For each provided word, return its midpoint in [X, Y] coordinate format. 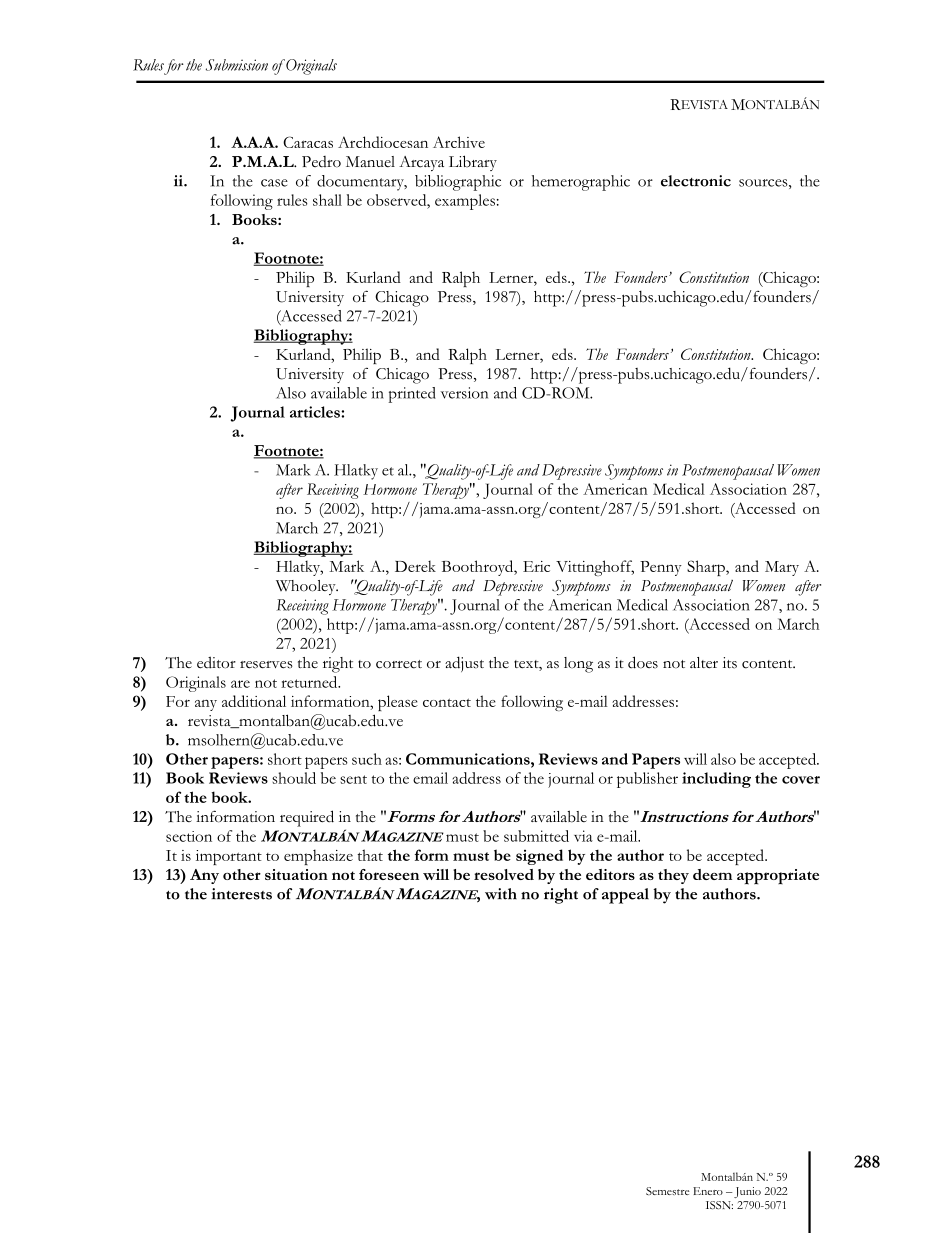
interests [242, 894]
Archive [459, 142]
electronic [696, 181]
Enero [708, 1191]
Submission [237, 65]
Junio [747, 1192]
